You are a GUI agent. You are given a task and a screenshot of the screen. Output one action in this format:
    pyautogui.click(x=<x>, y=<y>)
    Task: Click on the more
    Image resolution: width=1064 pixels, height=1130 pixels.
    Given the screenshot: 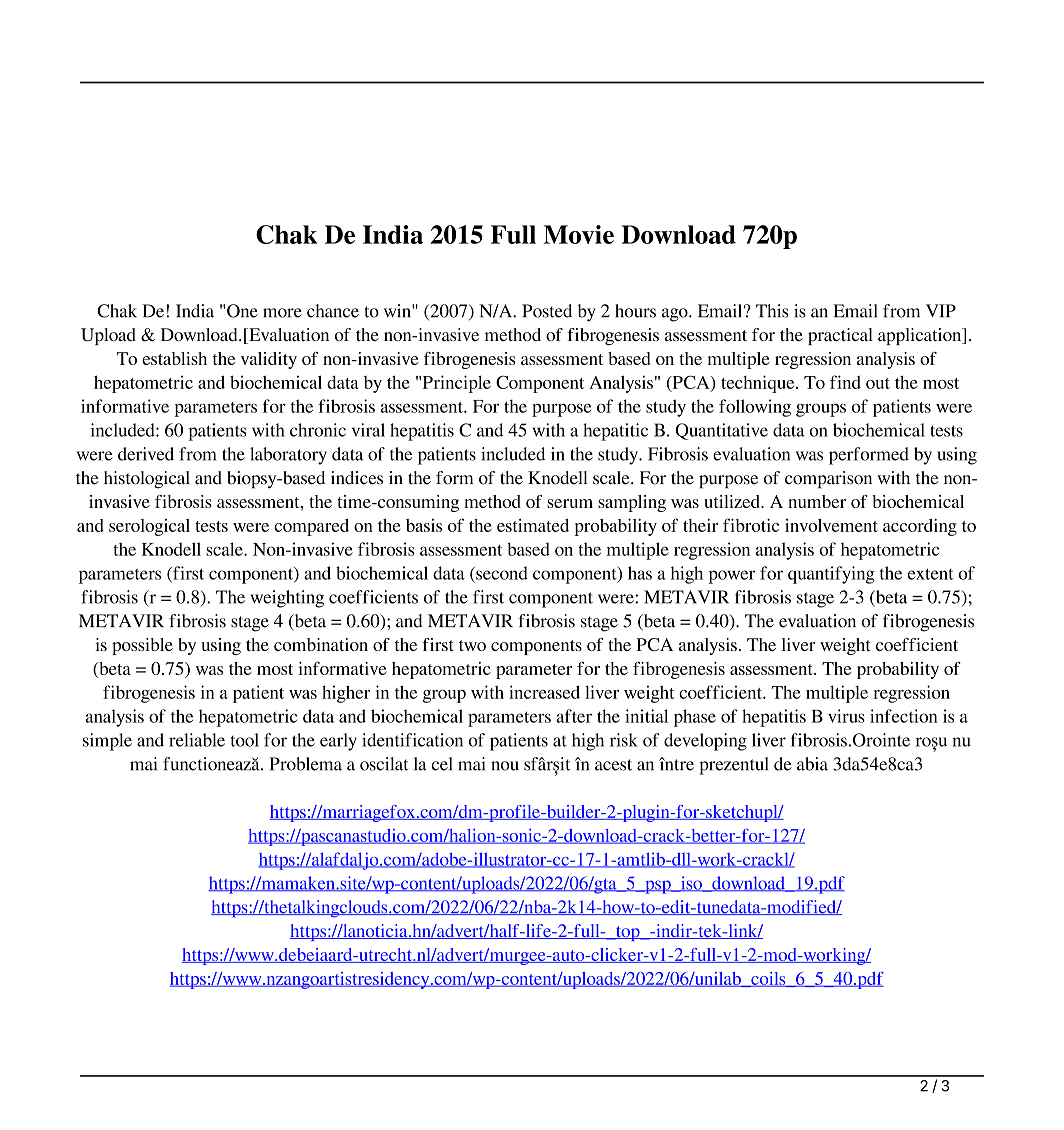 What is the action you would take?
    pyautogui.click(x=282, y=313)
